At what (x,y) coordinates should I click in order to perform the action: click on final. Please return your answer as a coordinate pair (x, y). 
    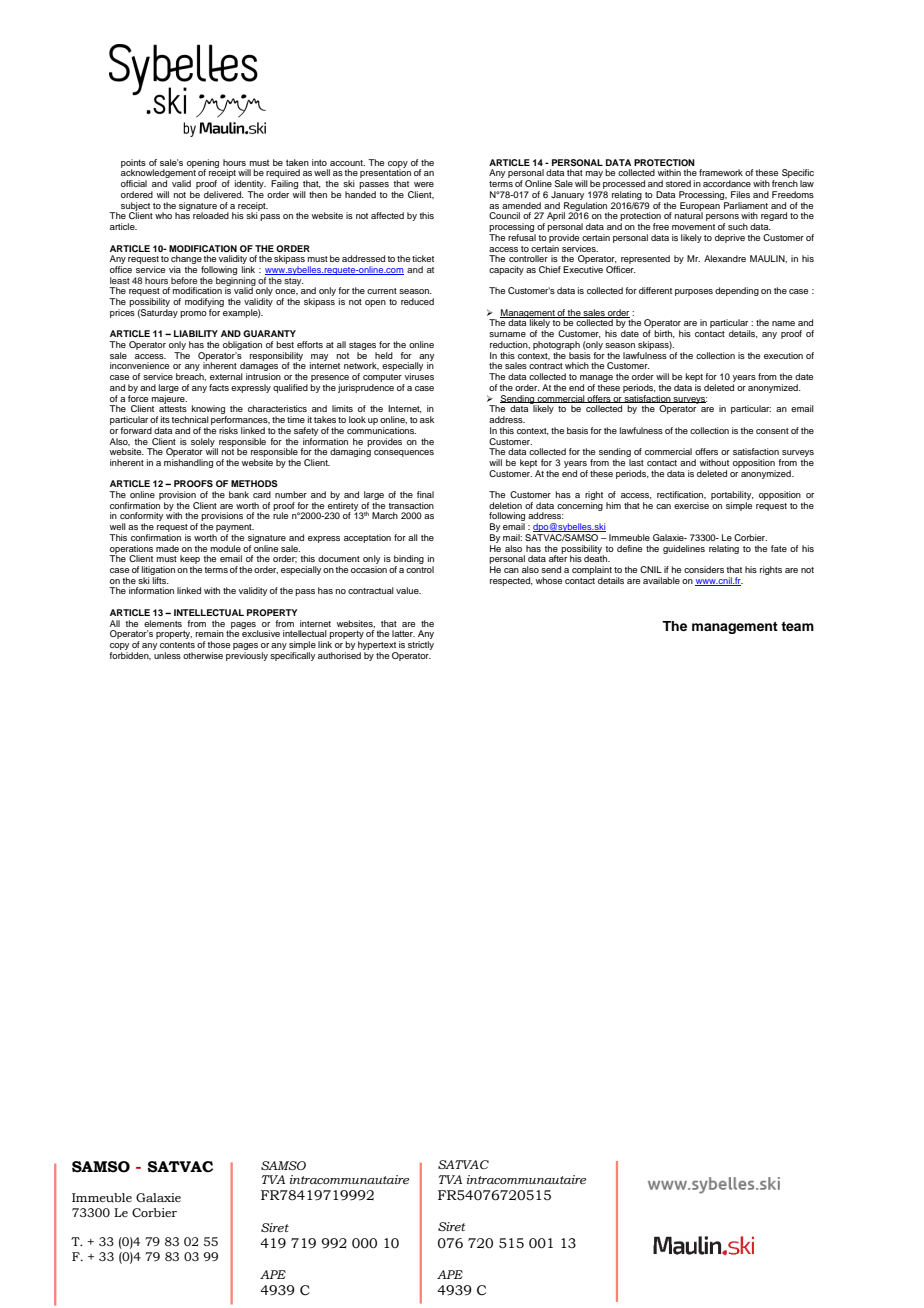
    Looking at the image, I should click on (425, 494).
